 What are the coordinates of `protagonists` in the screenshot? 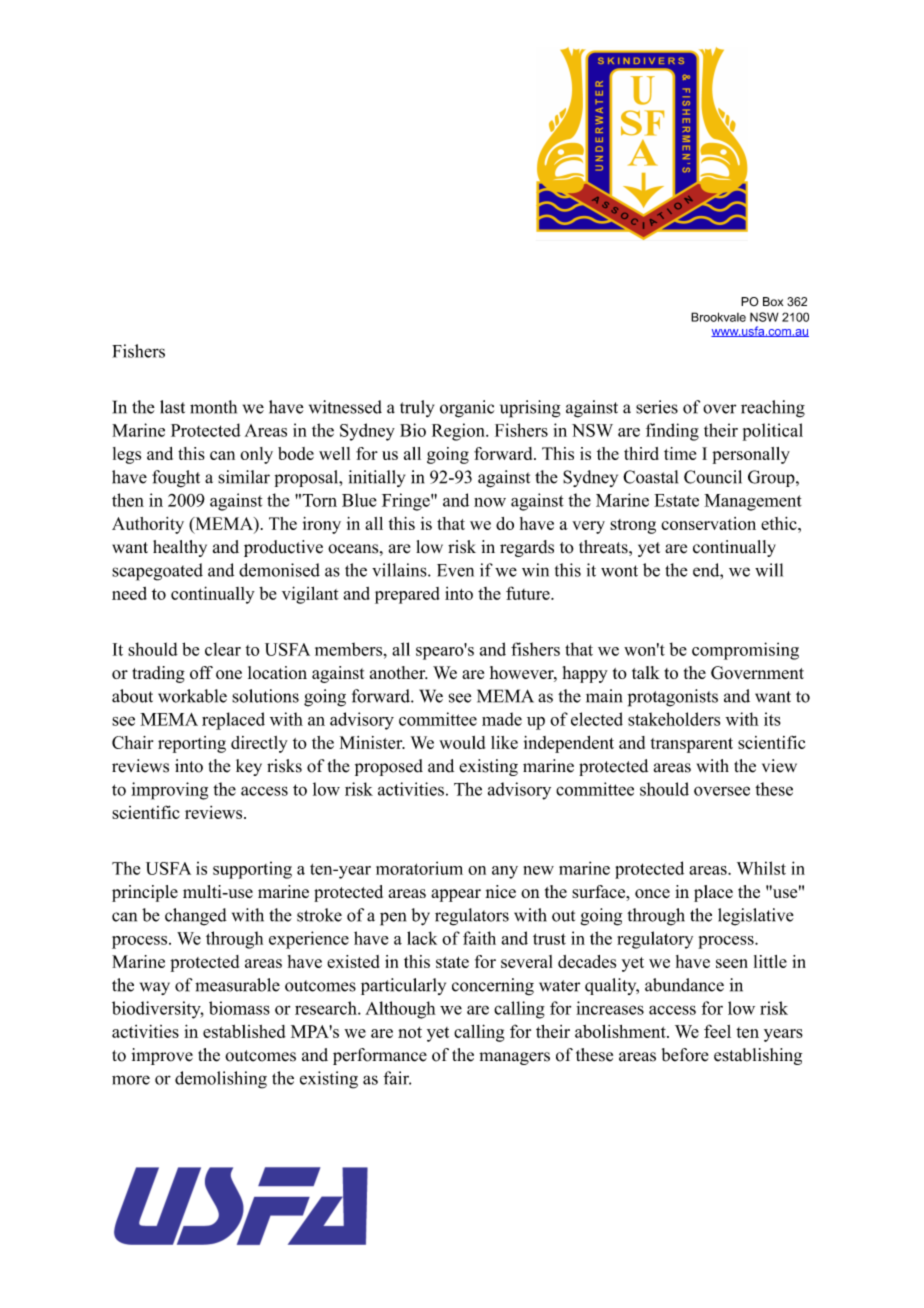 It's located at (672, 698).
